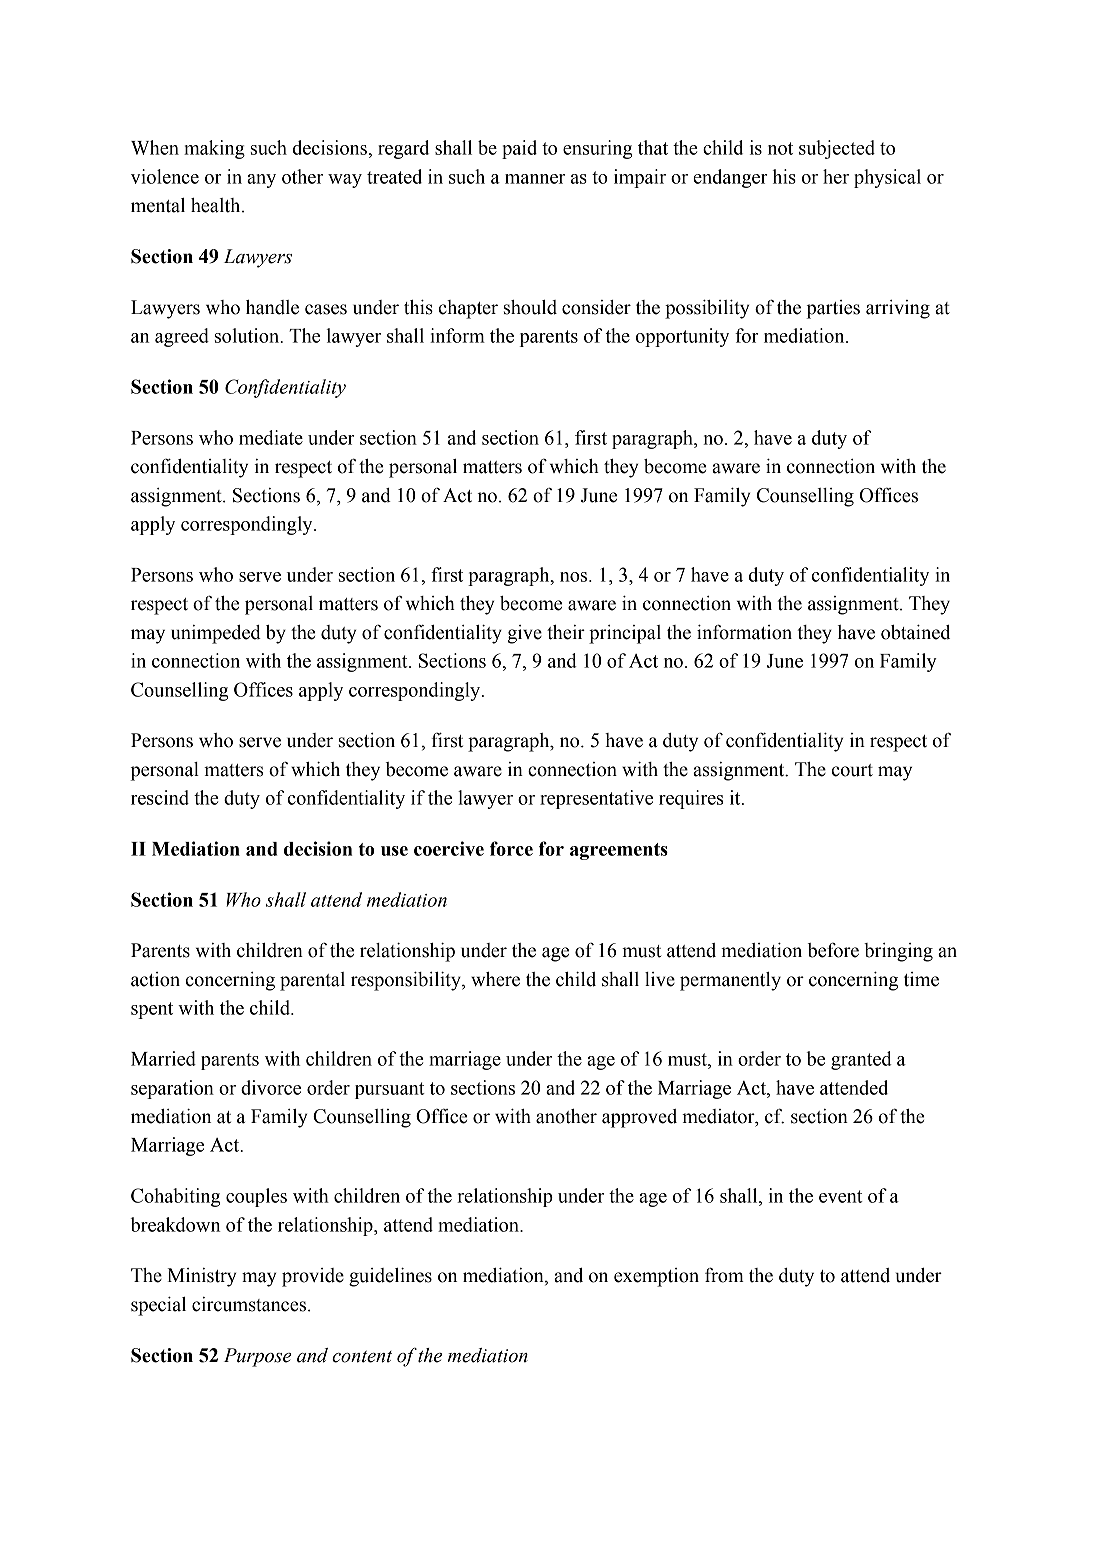 The height and width of the screenshot is (1551, 1097). I want to click on any, so click(261, 181).
